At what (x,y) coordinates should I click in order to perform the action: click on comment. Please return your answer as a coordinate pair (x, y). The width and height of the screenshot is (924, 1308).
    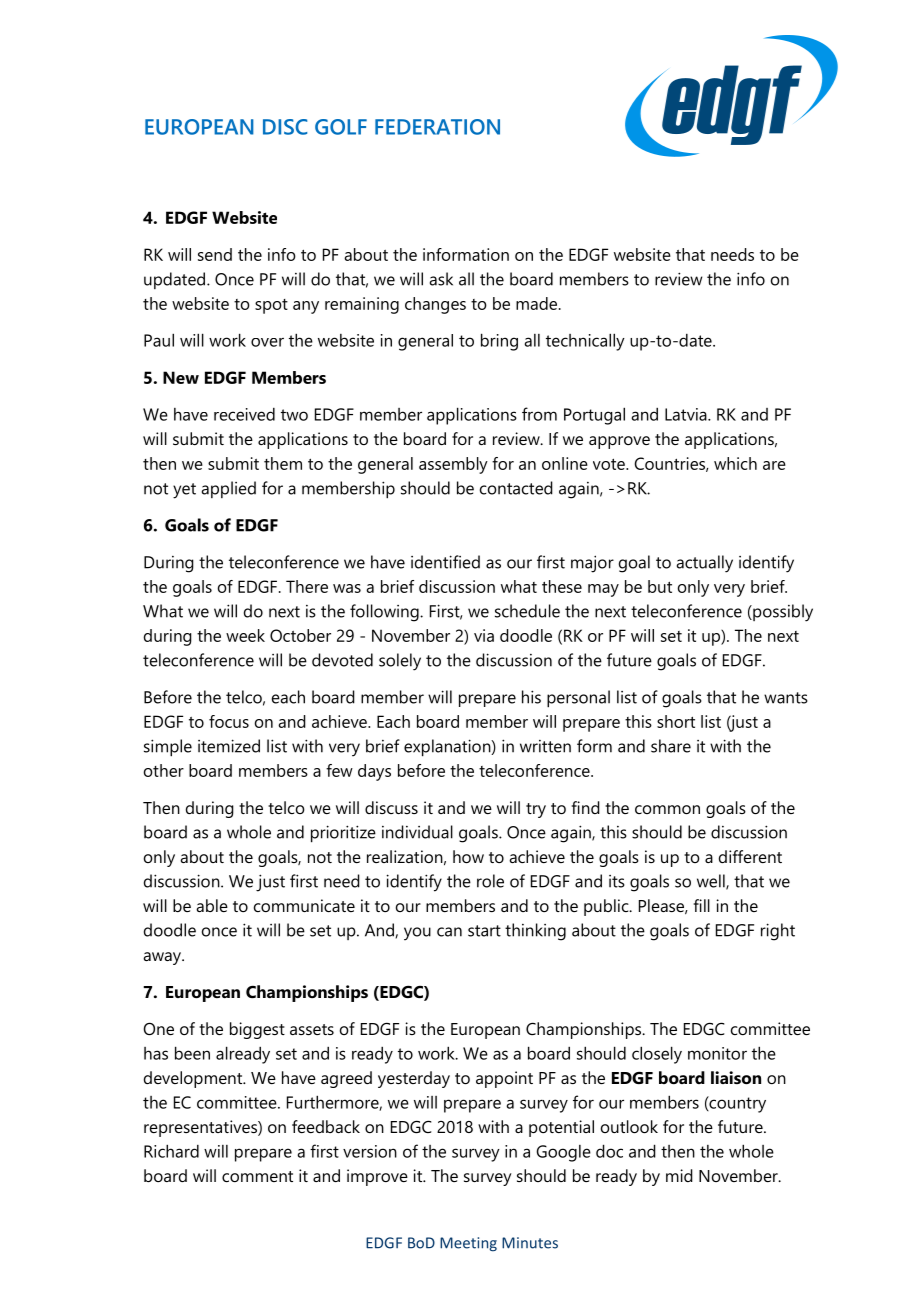
    Looking at the image, I should click on (257, 1176).
